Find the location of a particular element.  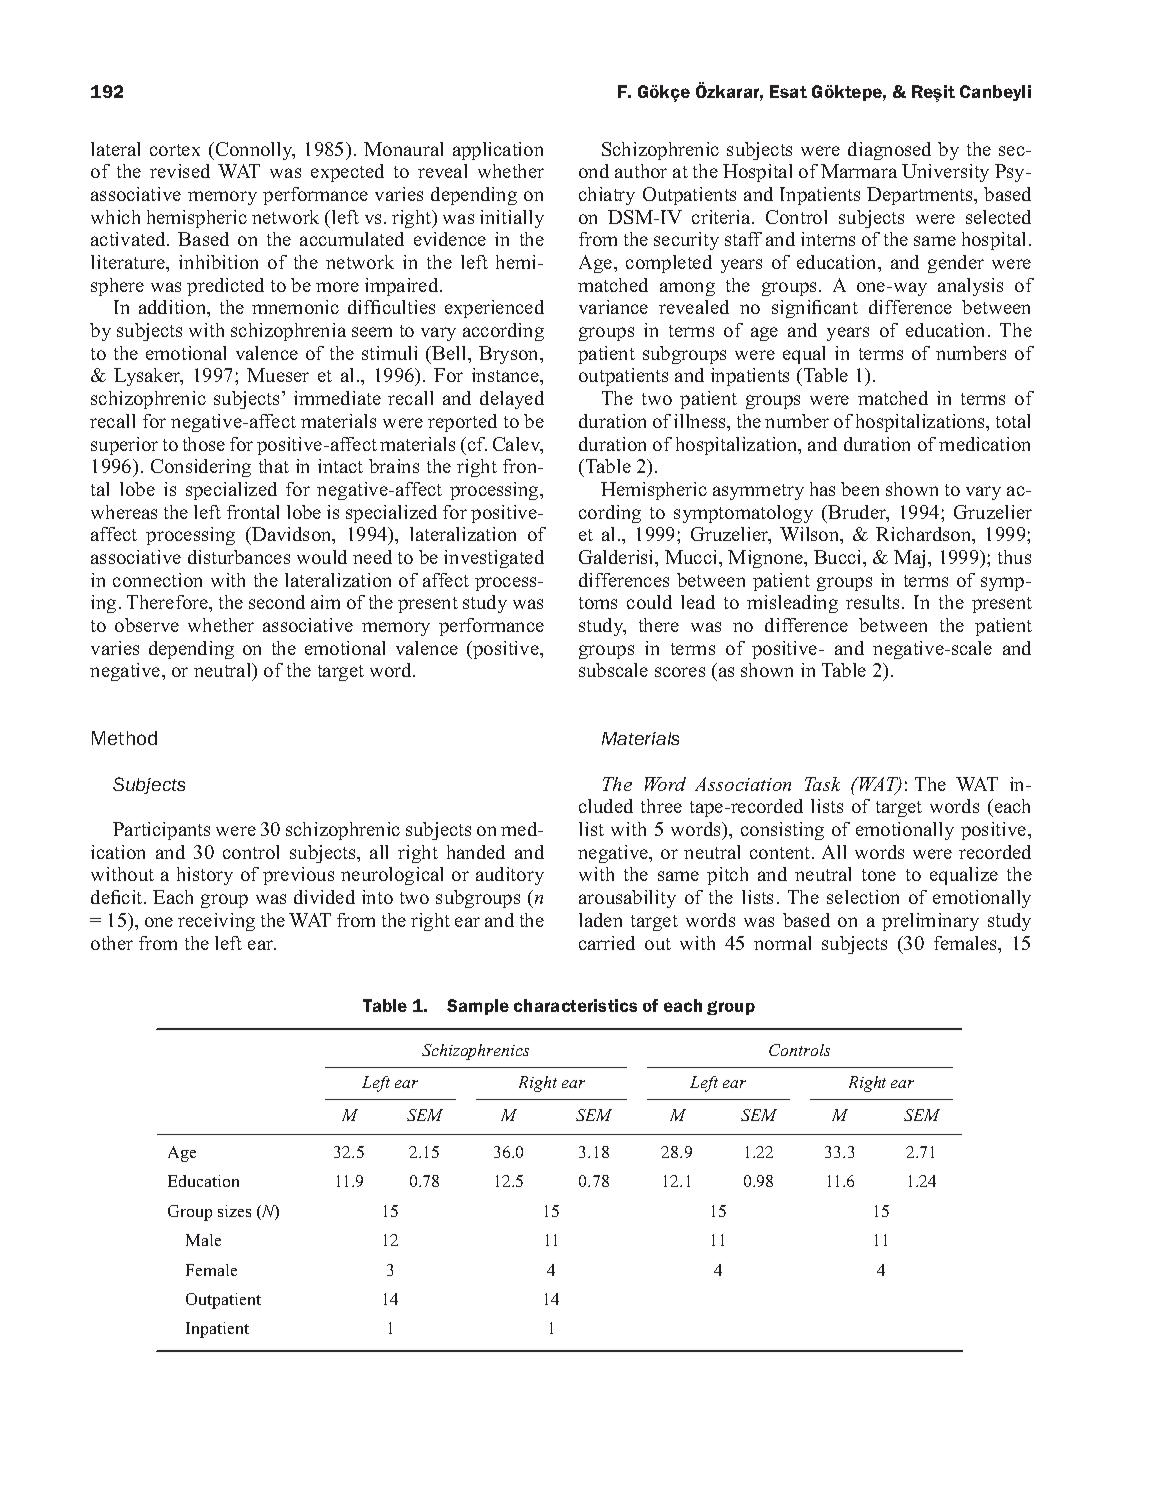

diagnosed is located at coordinates (889, 151).
